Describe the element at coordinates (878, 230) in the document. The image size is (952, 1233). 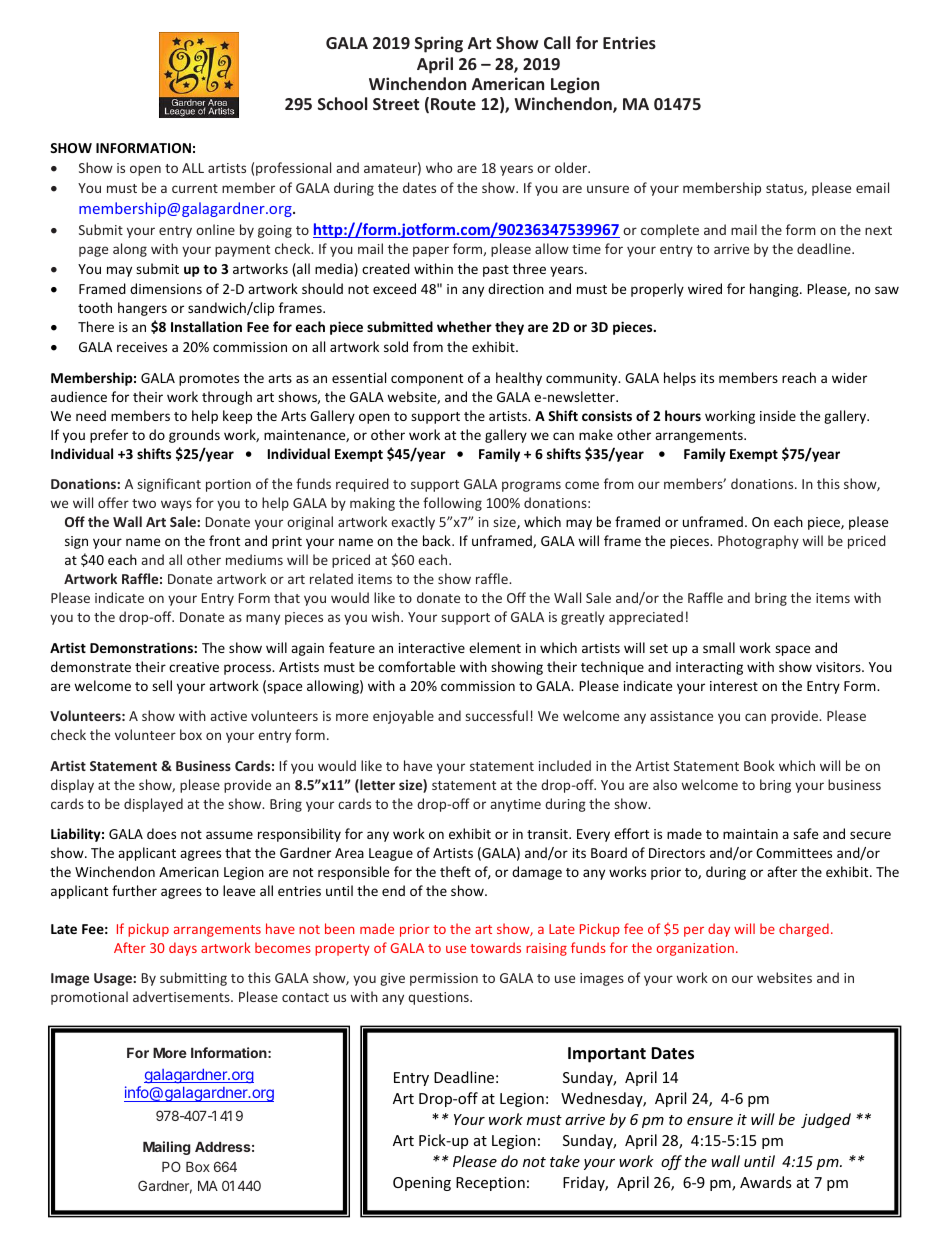
I see `next` at that location.
